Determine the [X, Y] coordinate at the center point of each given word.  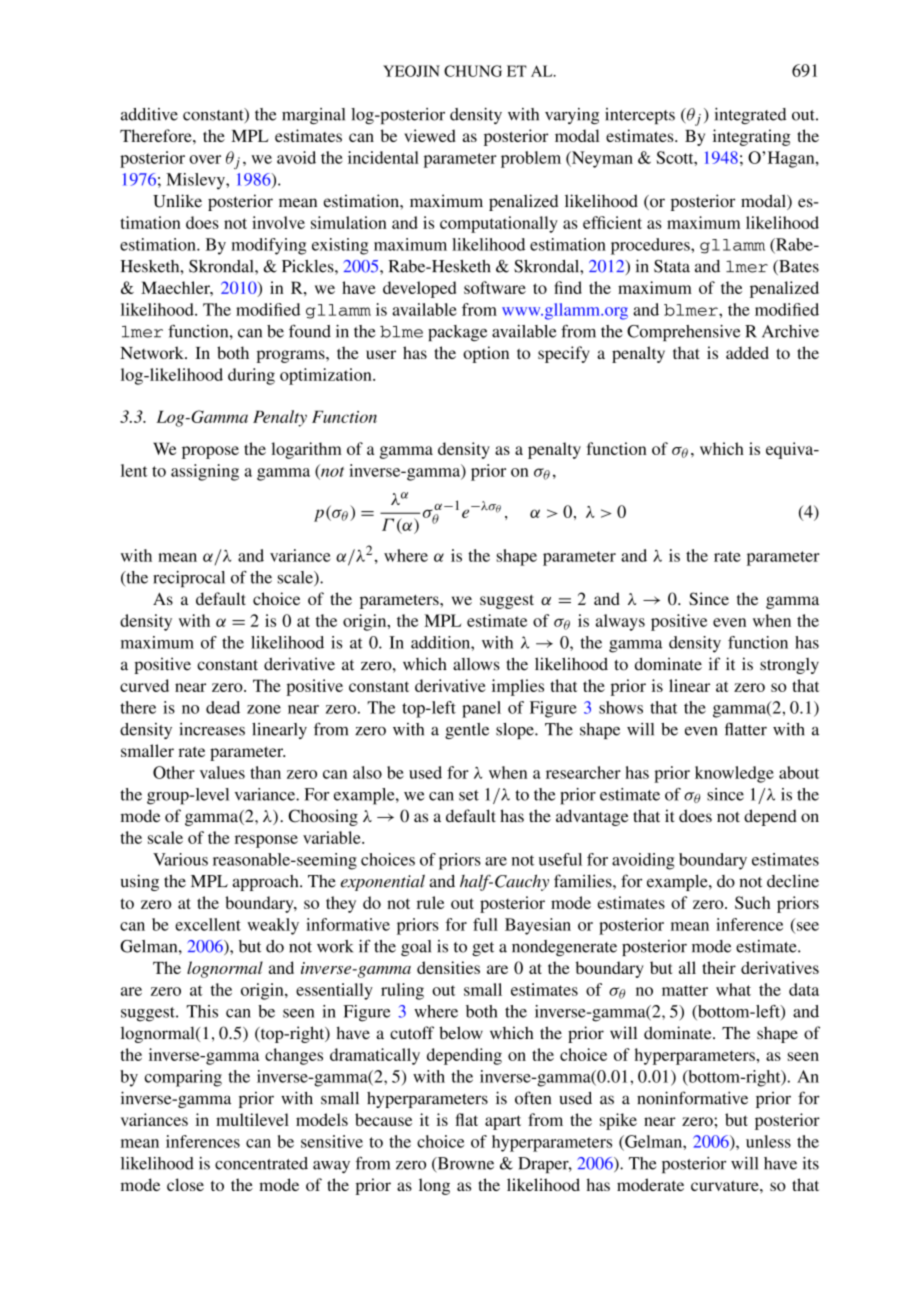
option [486, 354]
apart [503, 1122]
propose [210, 452]
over [205, 159]
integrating [752, 137]
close [185, 1184]
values [222, 772]
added [747, 352]
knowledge [734, 774]
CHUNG [473, 71]
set [469, 795]
